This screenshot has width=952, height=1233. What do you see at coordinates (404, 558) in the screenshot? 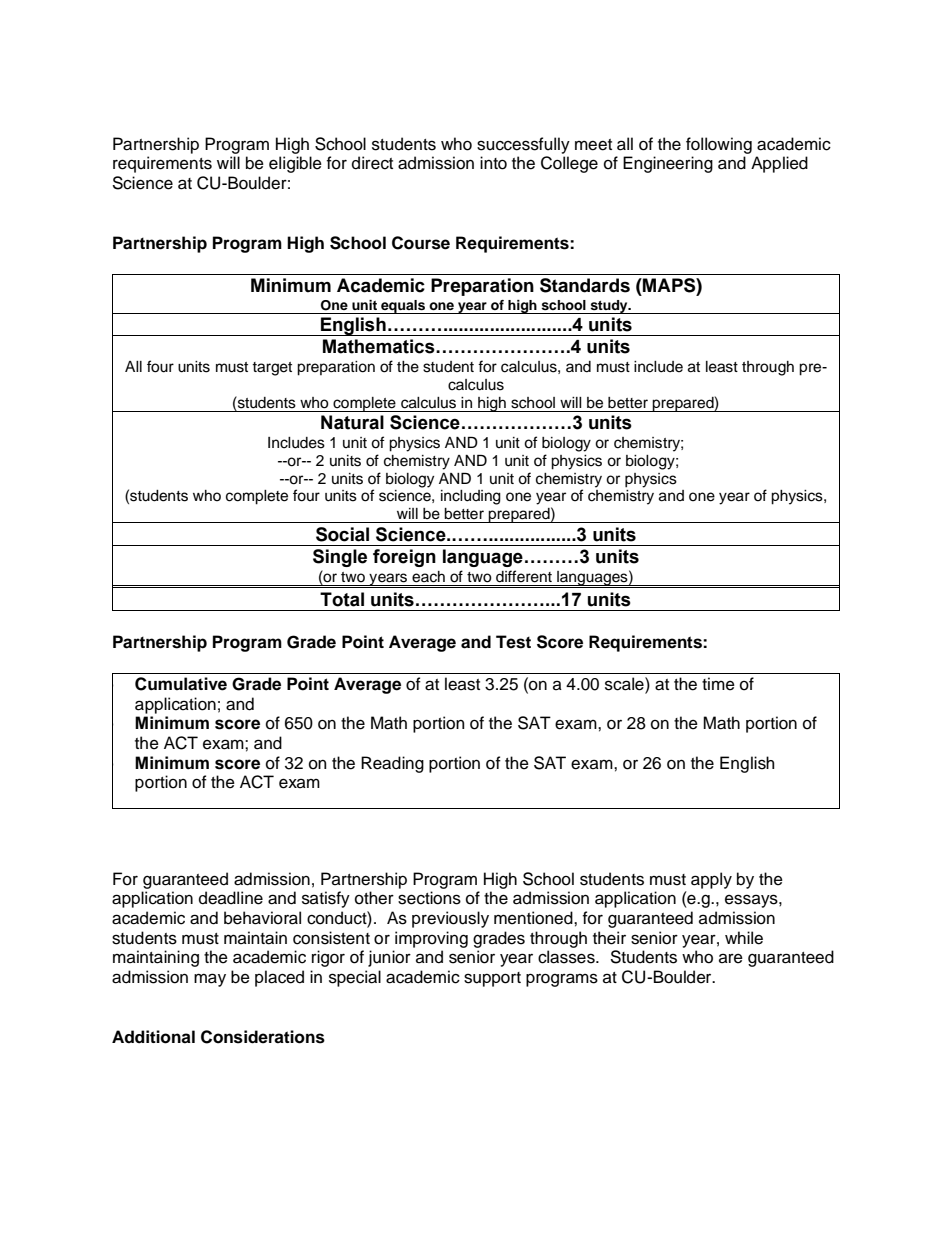
I see `foreign` at bounding box center [404, 558].
